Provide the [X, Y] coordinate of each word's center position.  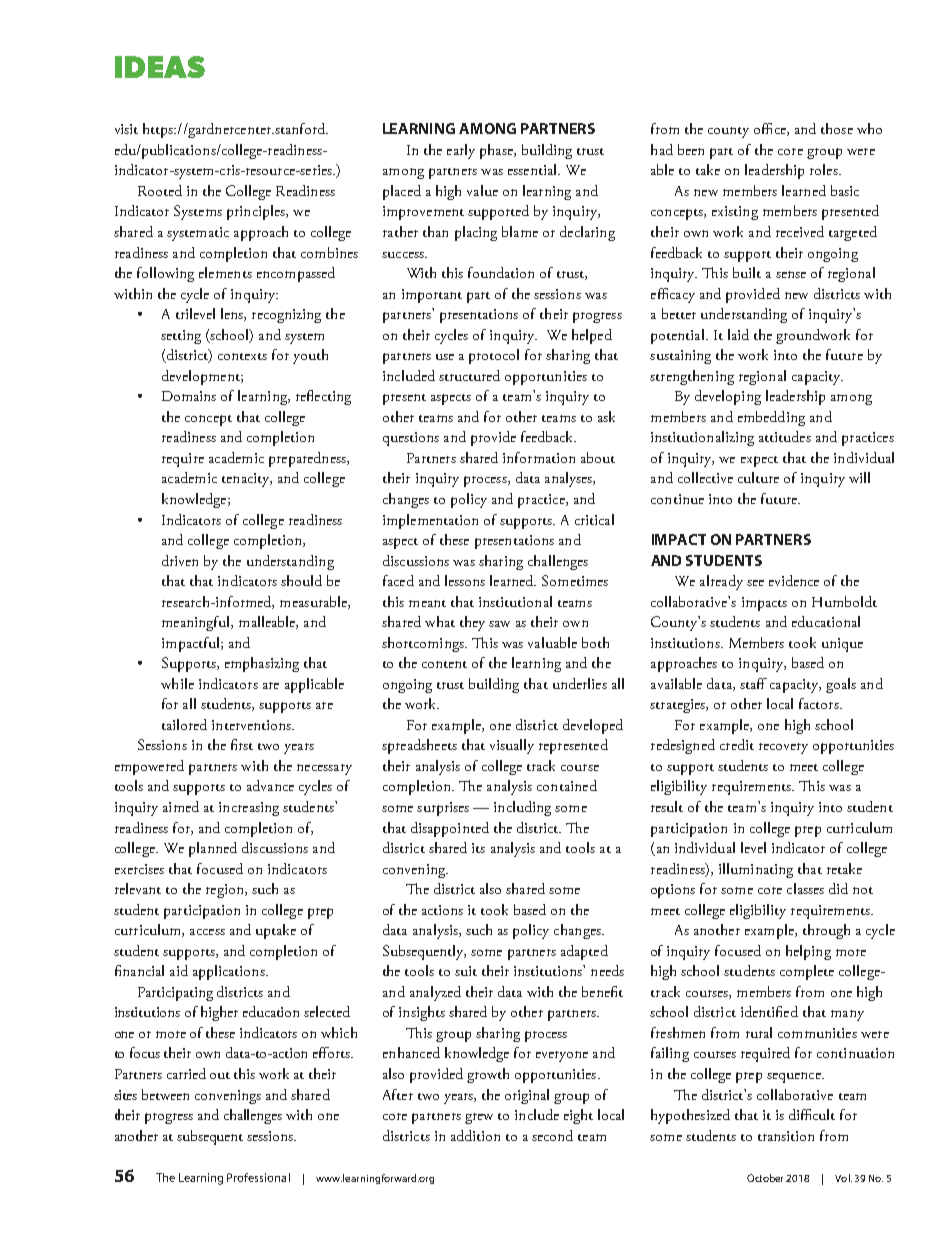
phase [497, 151]
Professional [258, 1177]
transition [786, 1136]
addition [475, 1135]
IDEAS [160, 67]
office [771, 129]
